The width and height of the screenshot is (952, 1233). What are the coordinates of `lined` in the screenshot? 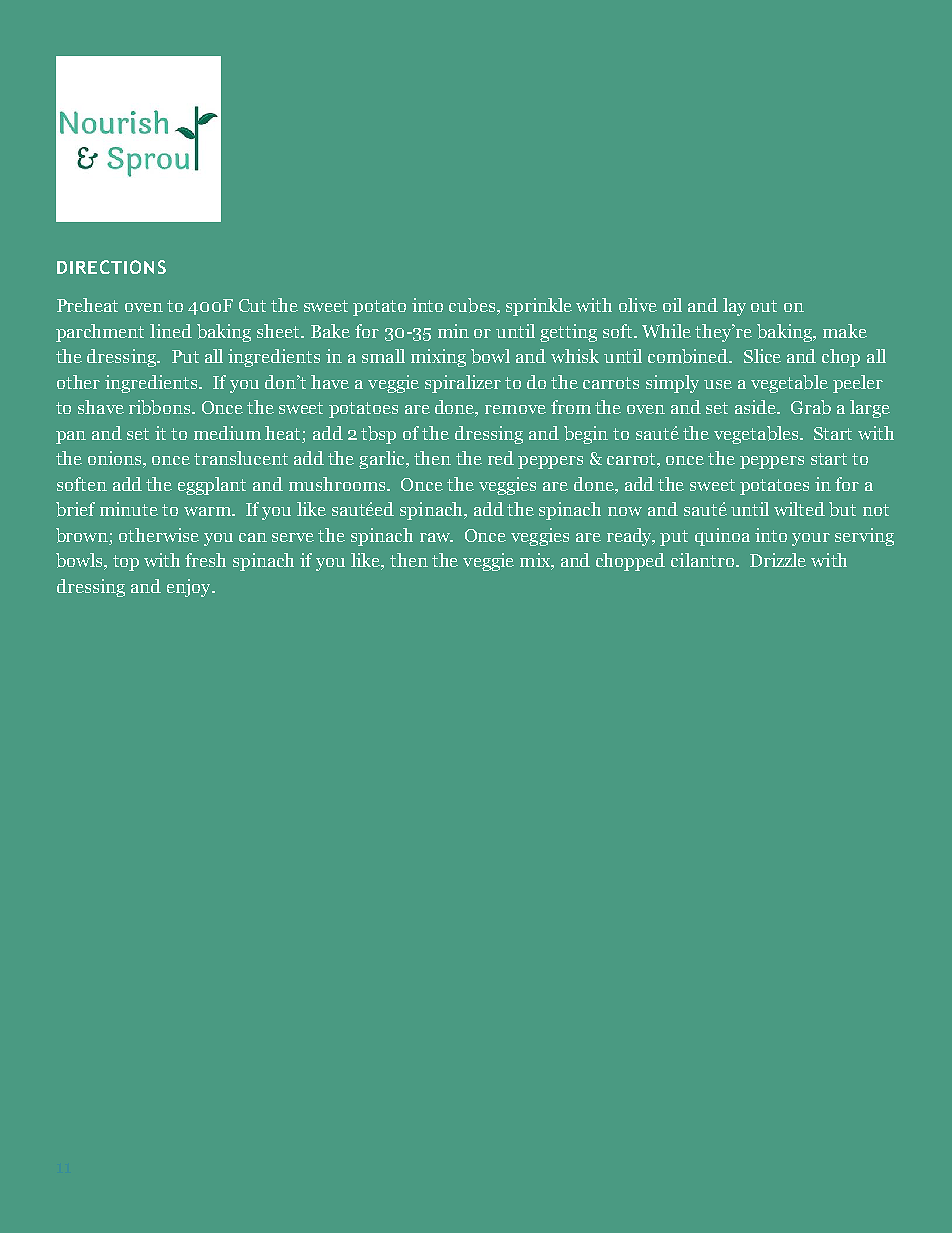 It's located at (171, 331).
